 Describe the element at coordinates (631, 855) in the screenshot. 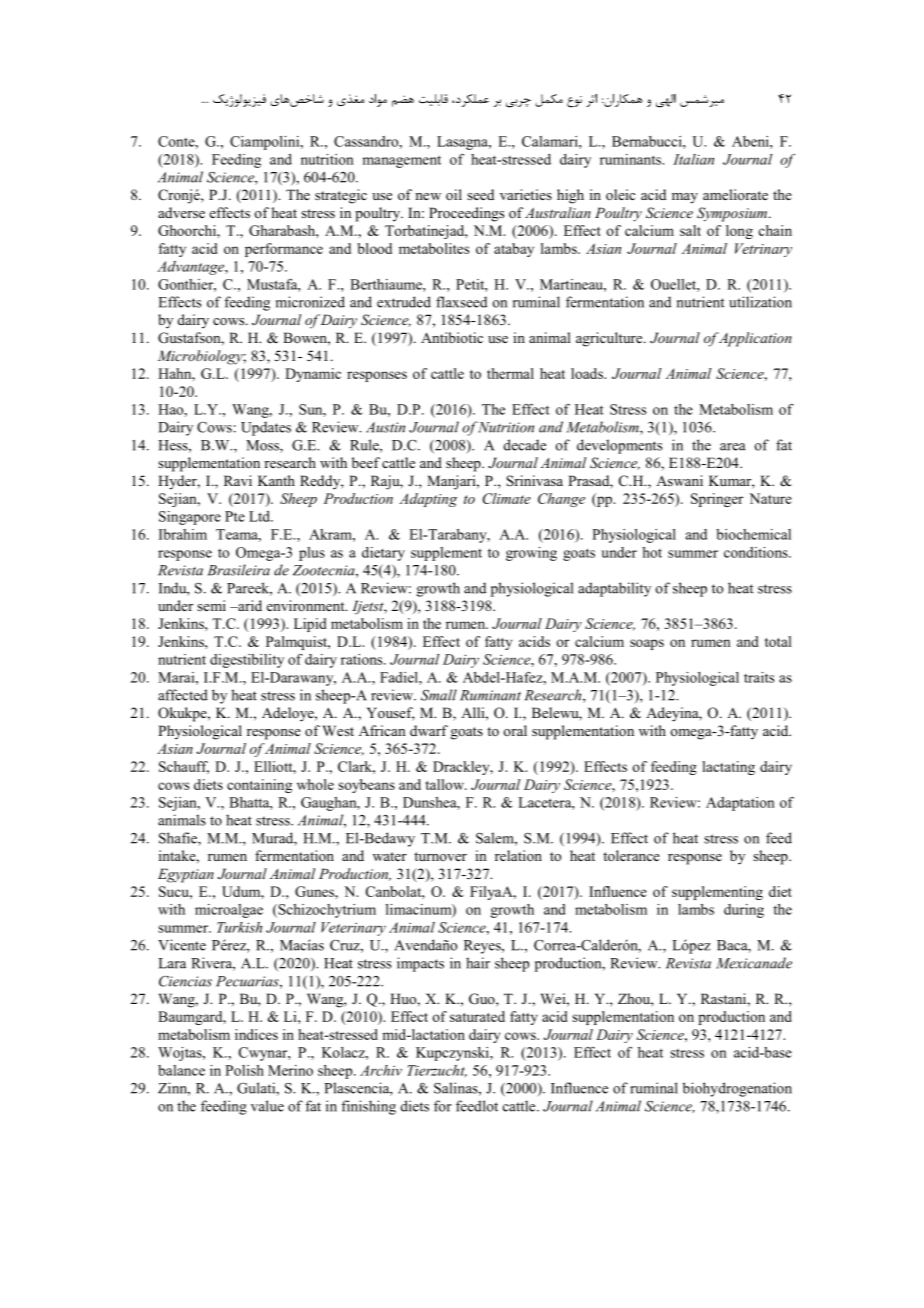

I see `tolerance` at that location.
